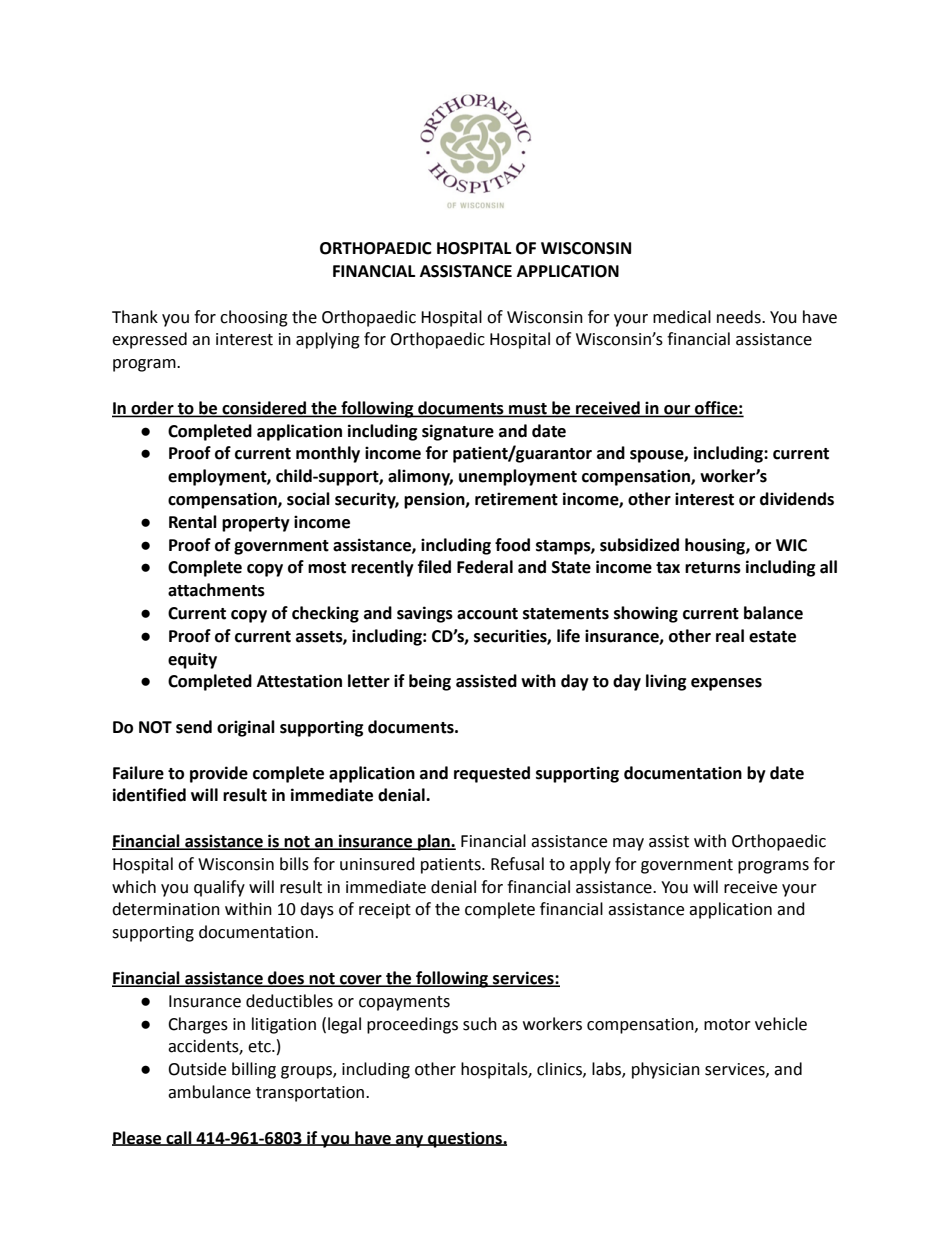 Image resolution: width=952 pixels, height=1233 pixels. I want to click on may, so click(628, 844).
